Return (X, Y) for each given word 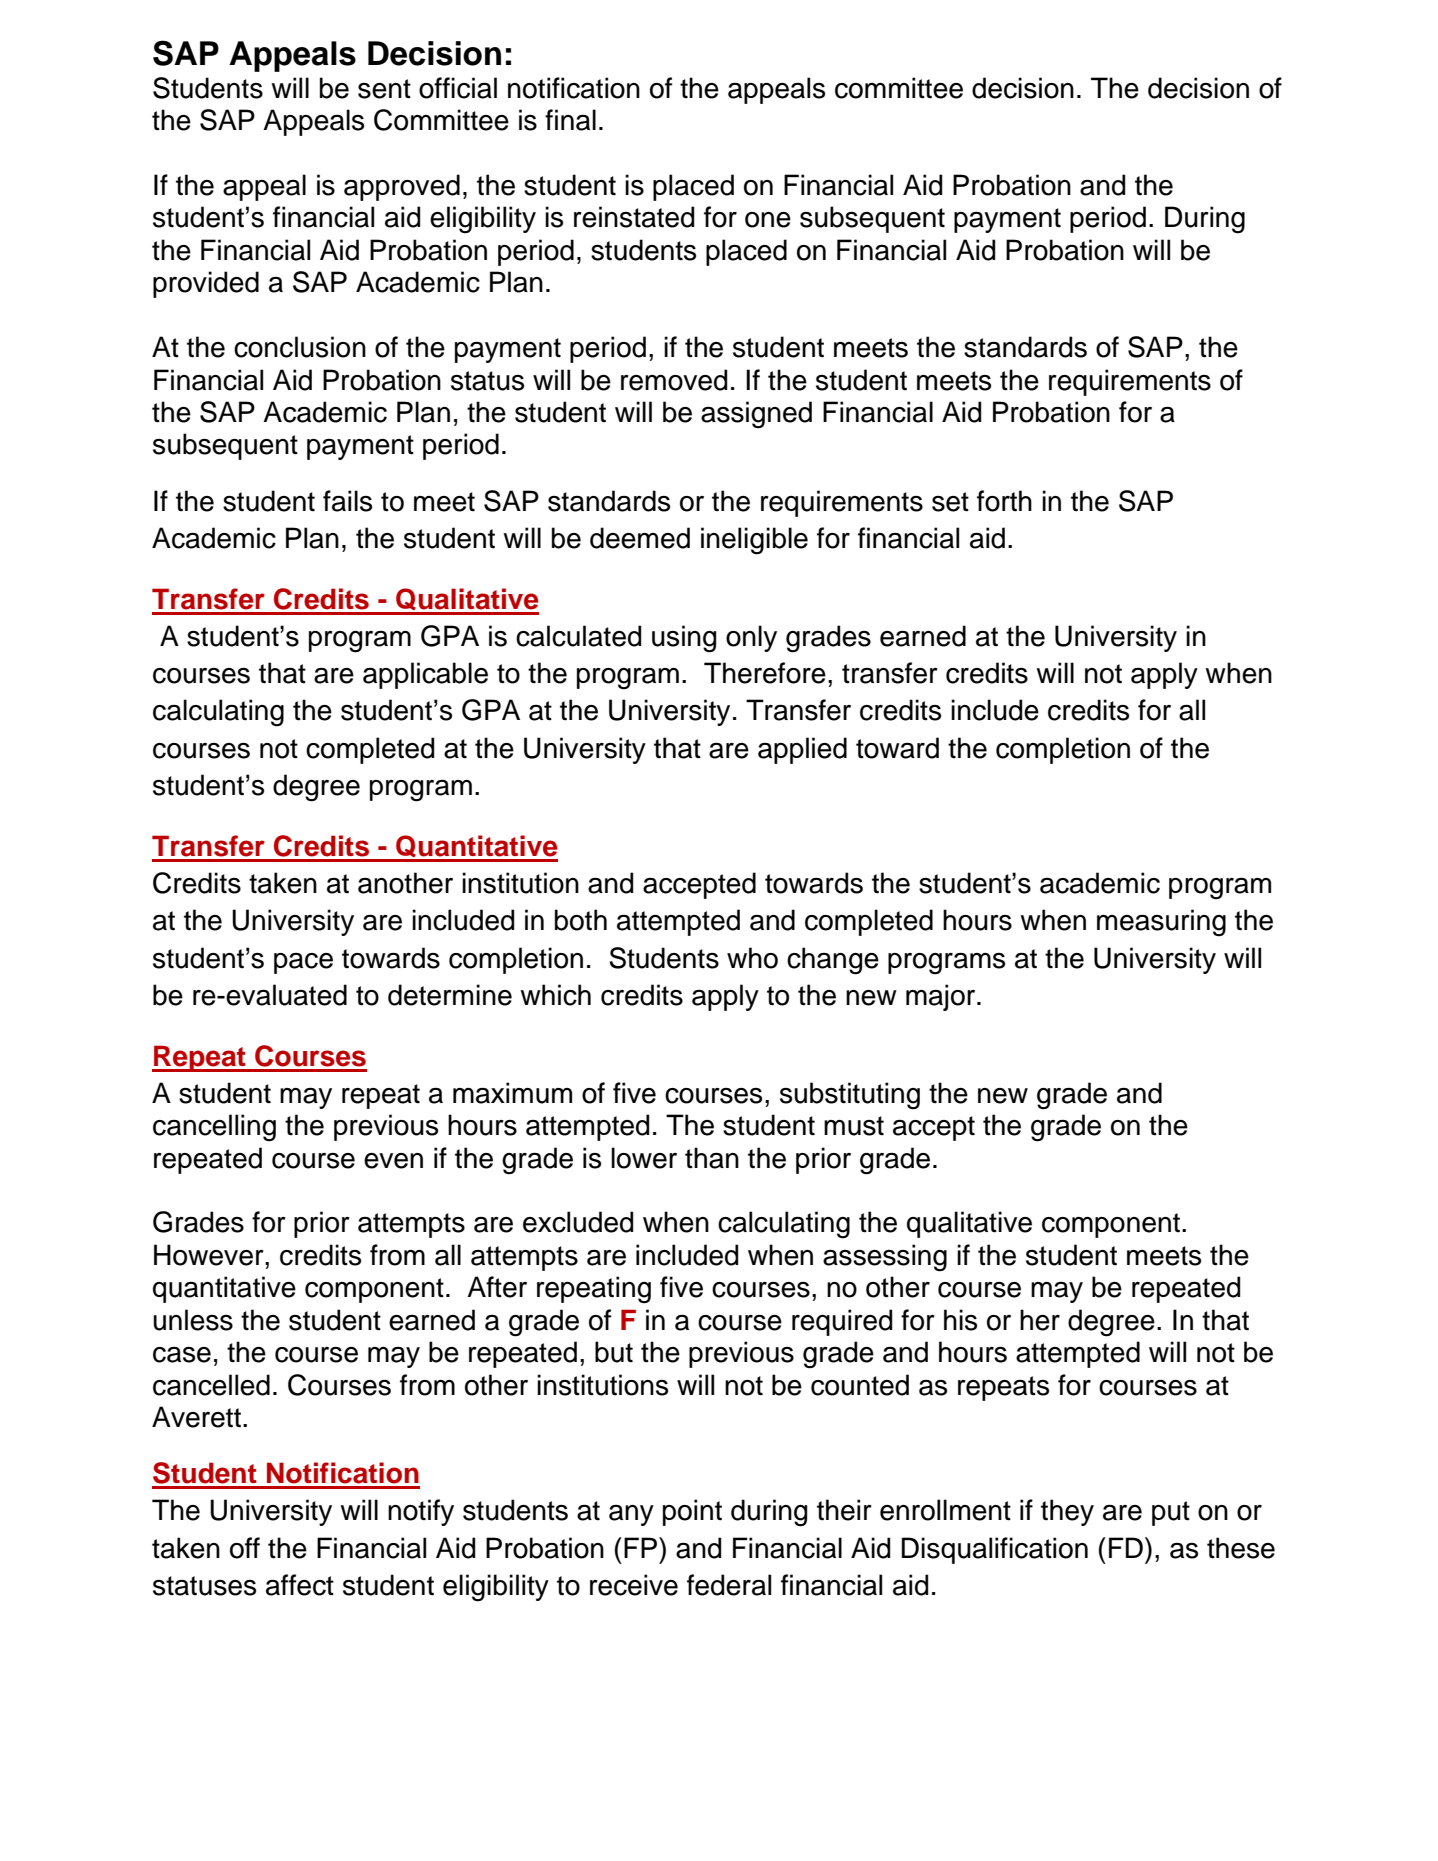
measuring (1161, 923)
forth (1004, 501)
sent (384, 89)
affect (300, 1585)
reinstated (634, 217)
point (692, 1512)
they (1067, 1512)
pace (303, 963)
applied (802, 750)
